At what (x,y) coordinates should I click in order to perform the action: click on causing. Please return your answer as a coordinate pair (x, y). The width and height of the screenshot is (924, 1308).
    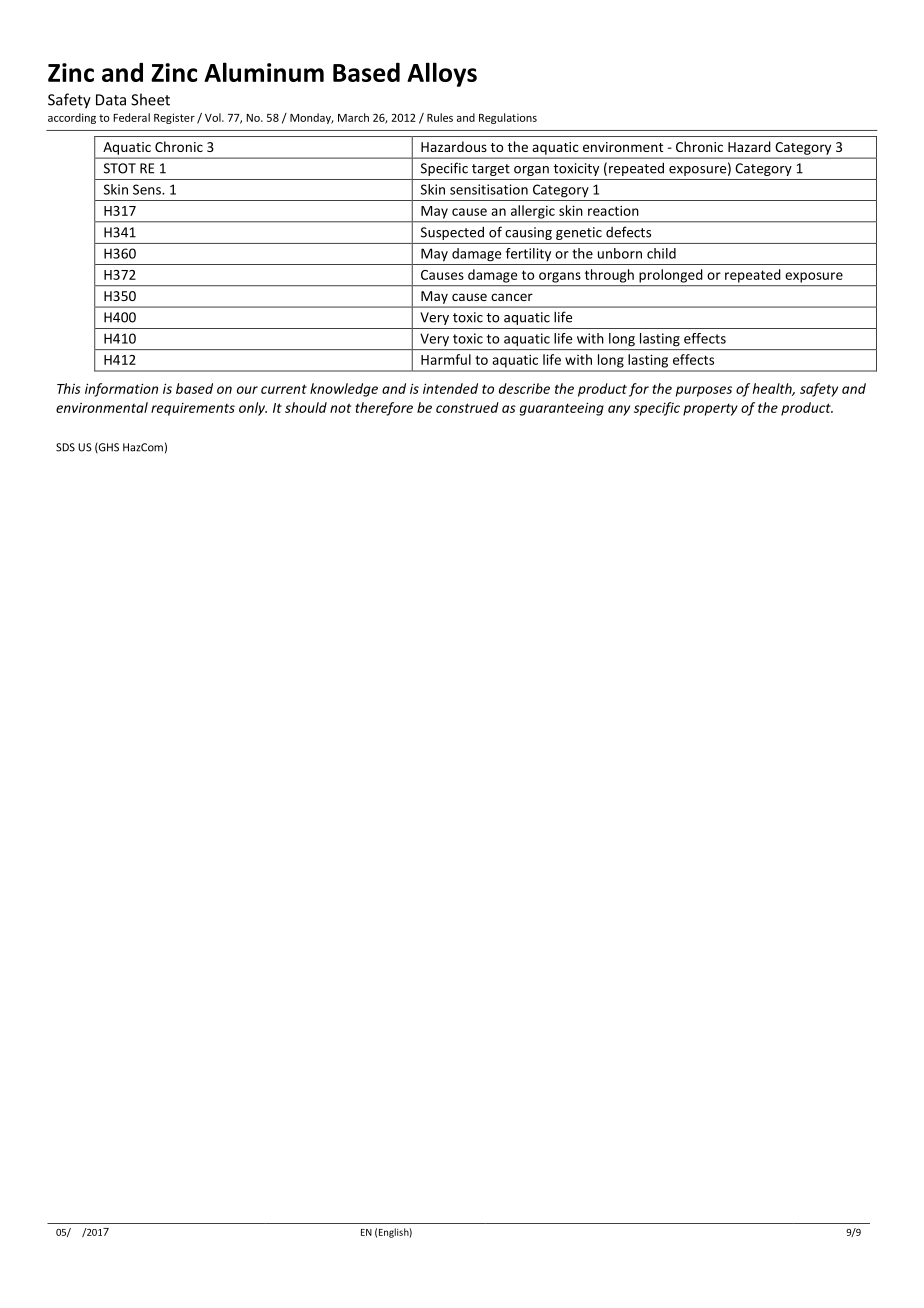
    Looking at the image, I should click on (528, 233).
